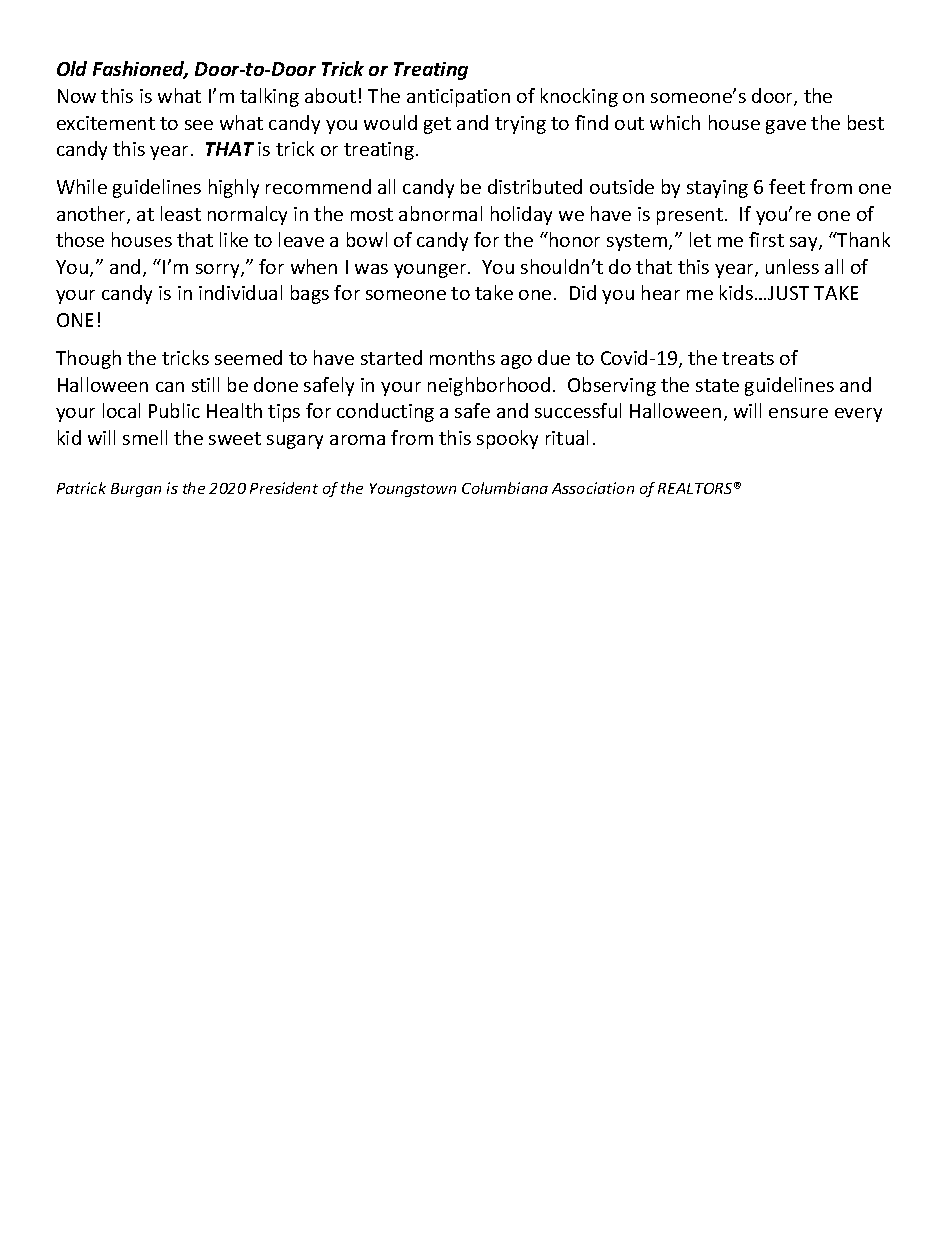 The width and height of the screenshot is (952, 1233). What do you see at coordinates (248, 357) in the screenshot?
I see `seemed` at bounding box center [248, 357].
